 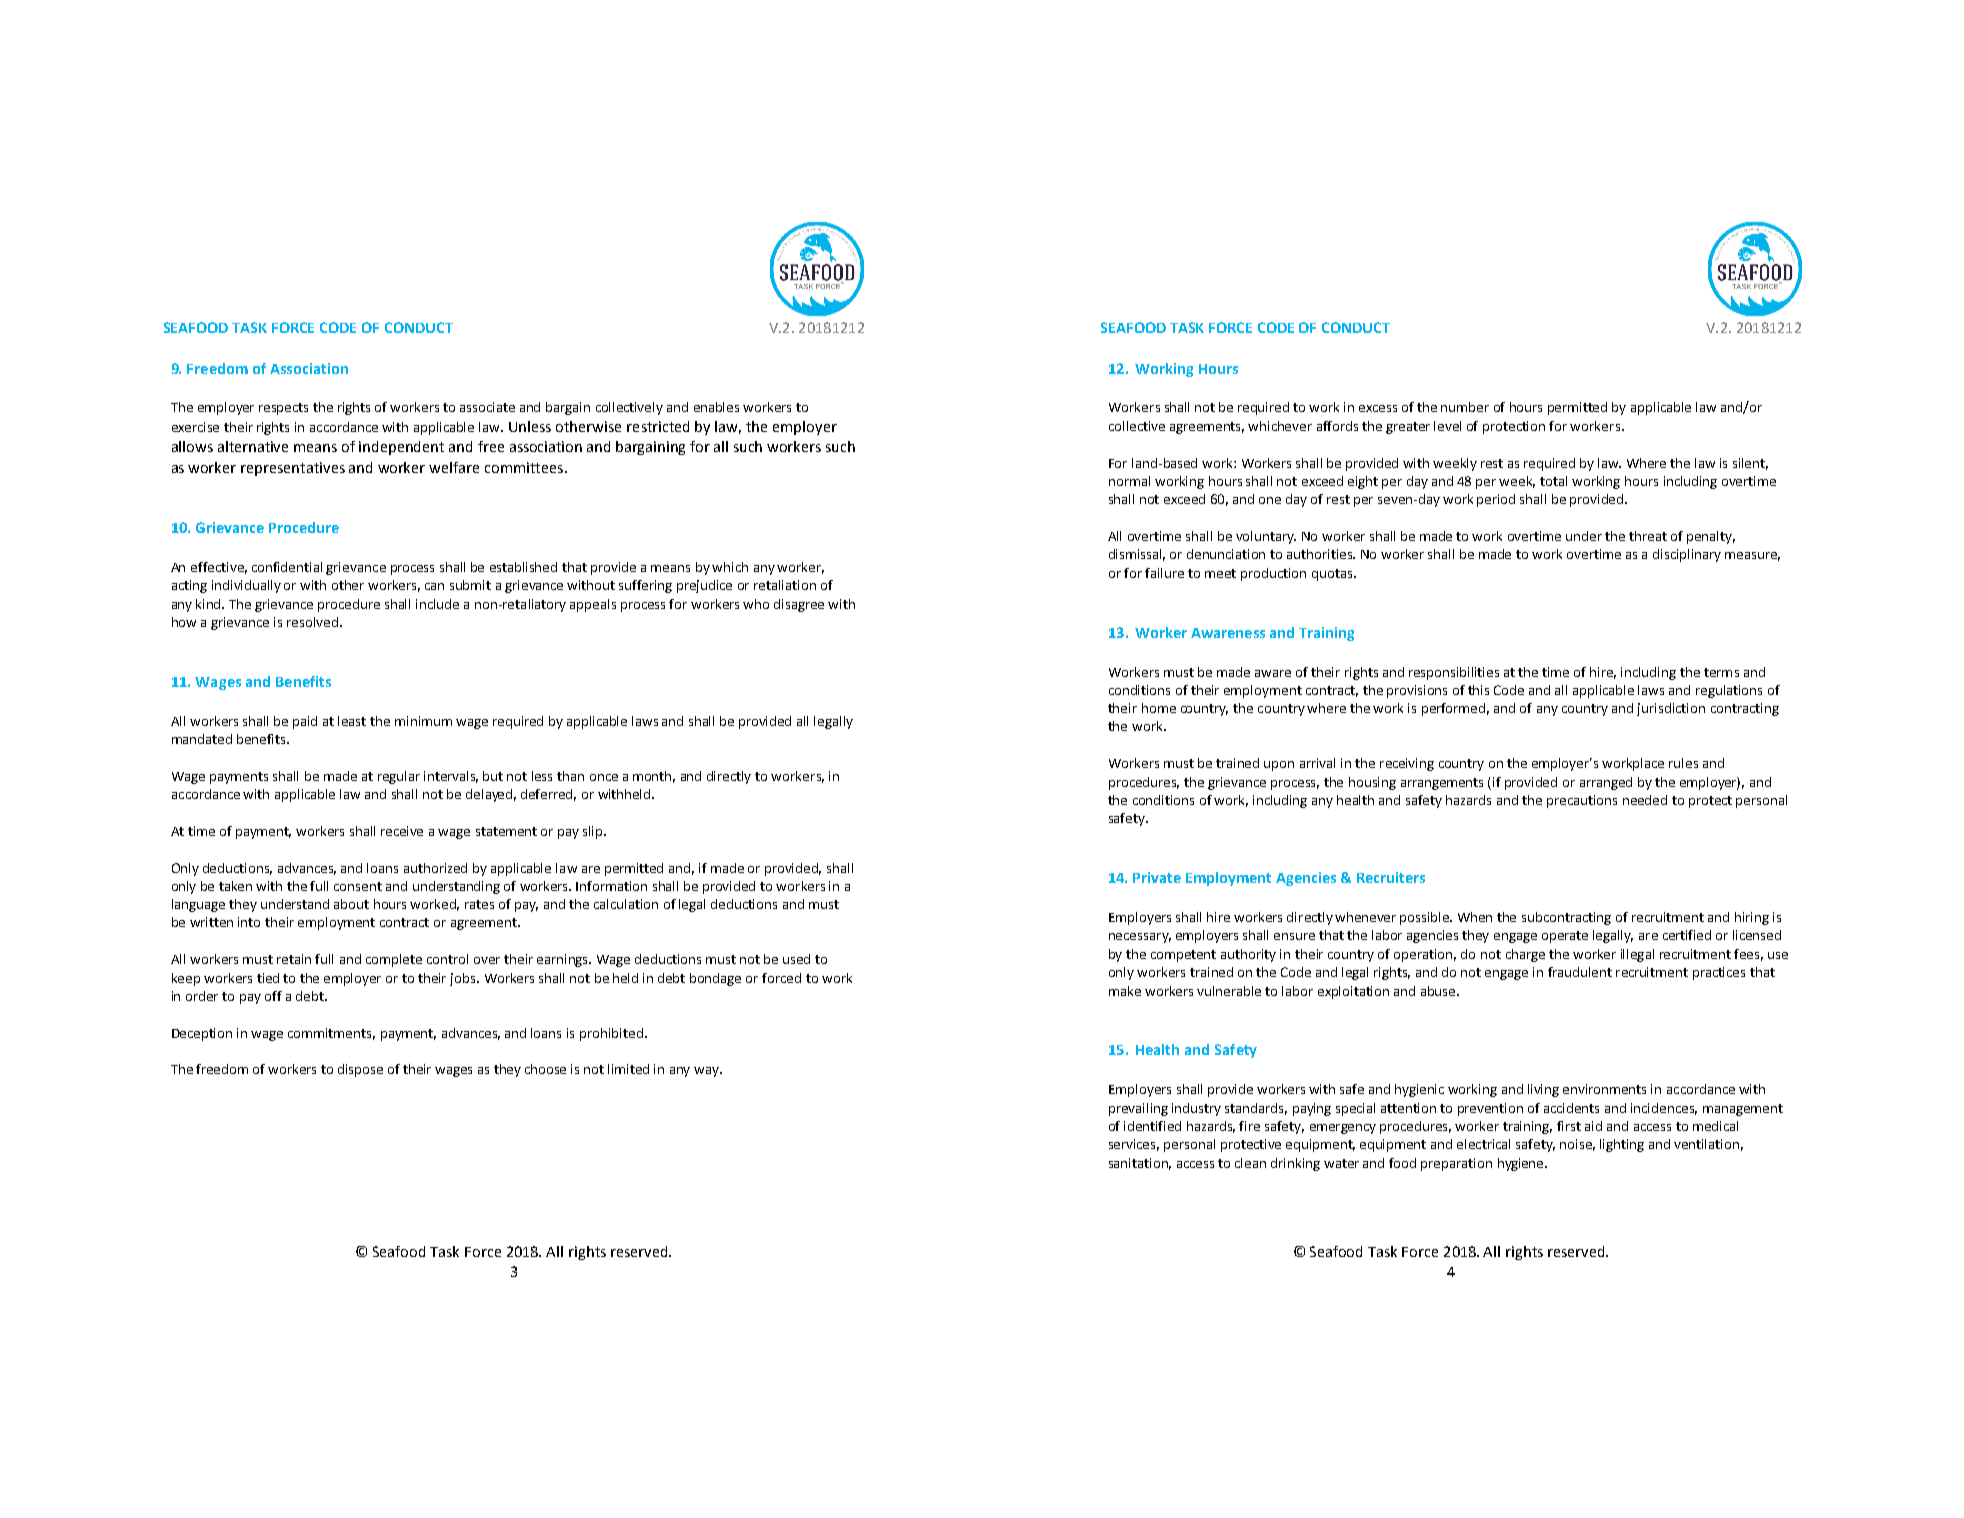 What do you see at coordinates (401, 448) in the screenshot?
I see `independent` at bounding box center [401, 448].
